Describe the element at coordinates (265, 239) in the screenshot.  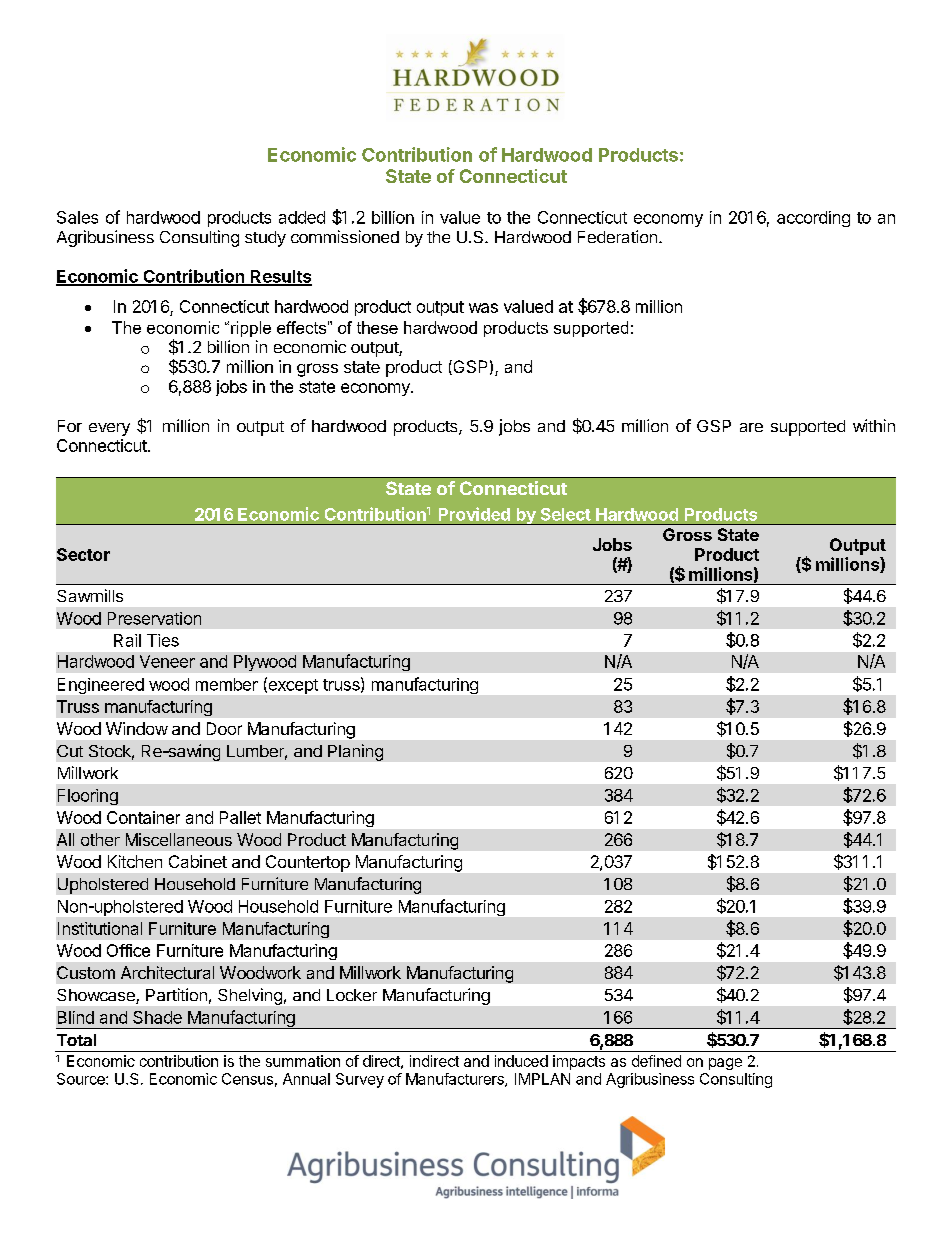
I see `study` at that location.
